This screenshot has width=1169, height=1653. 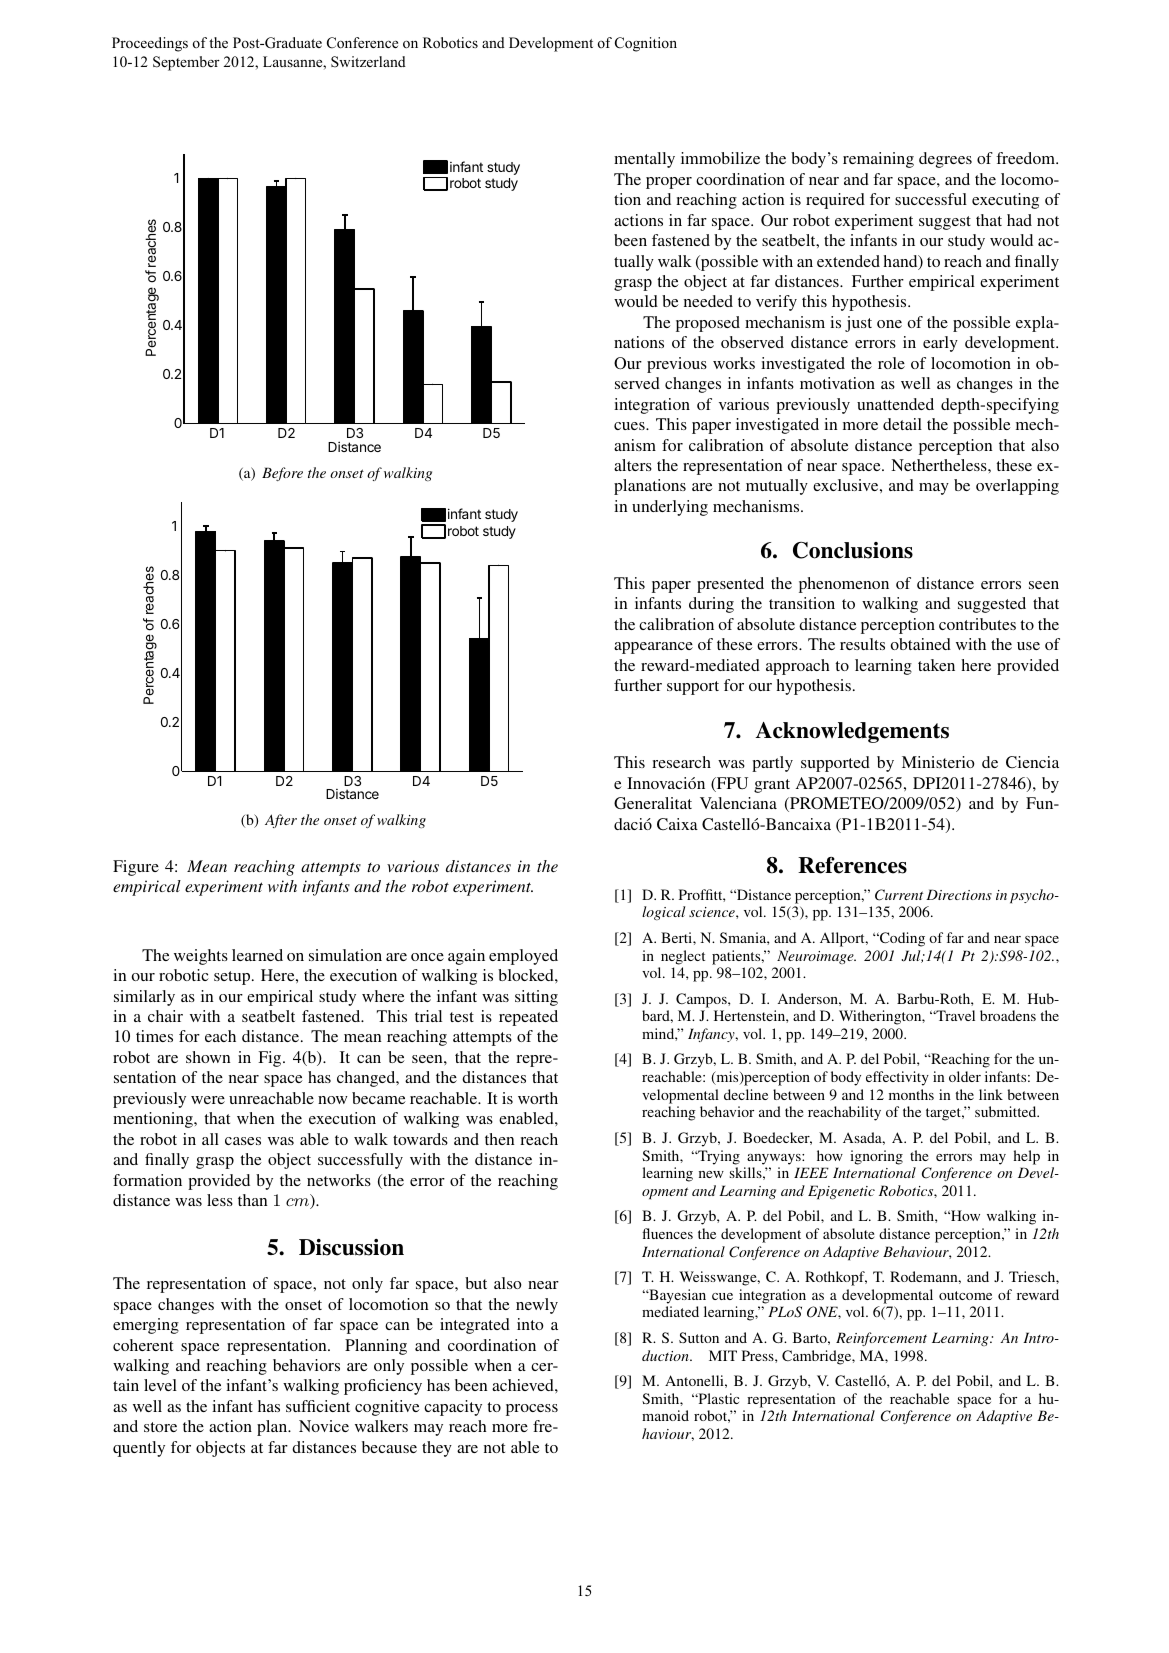 What do you see at coordinates (899, 895) in the screenshot?
I see `Current` at bounding box center [899, 895].
